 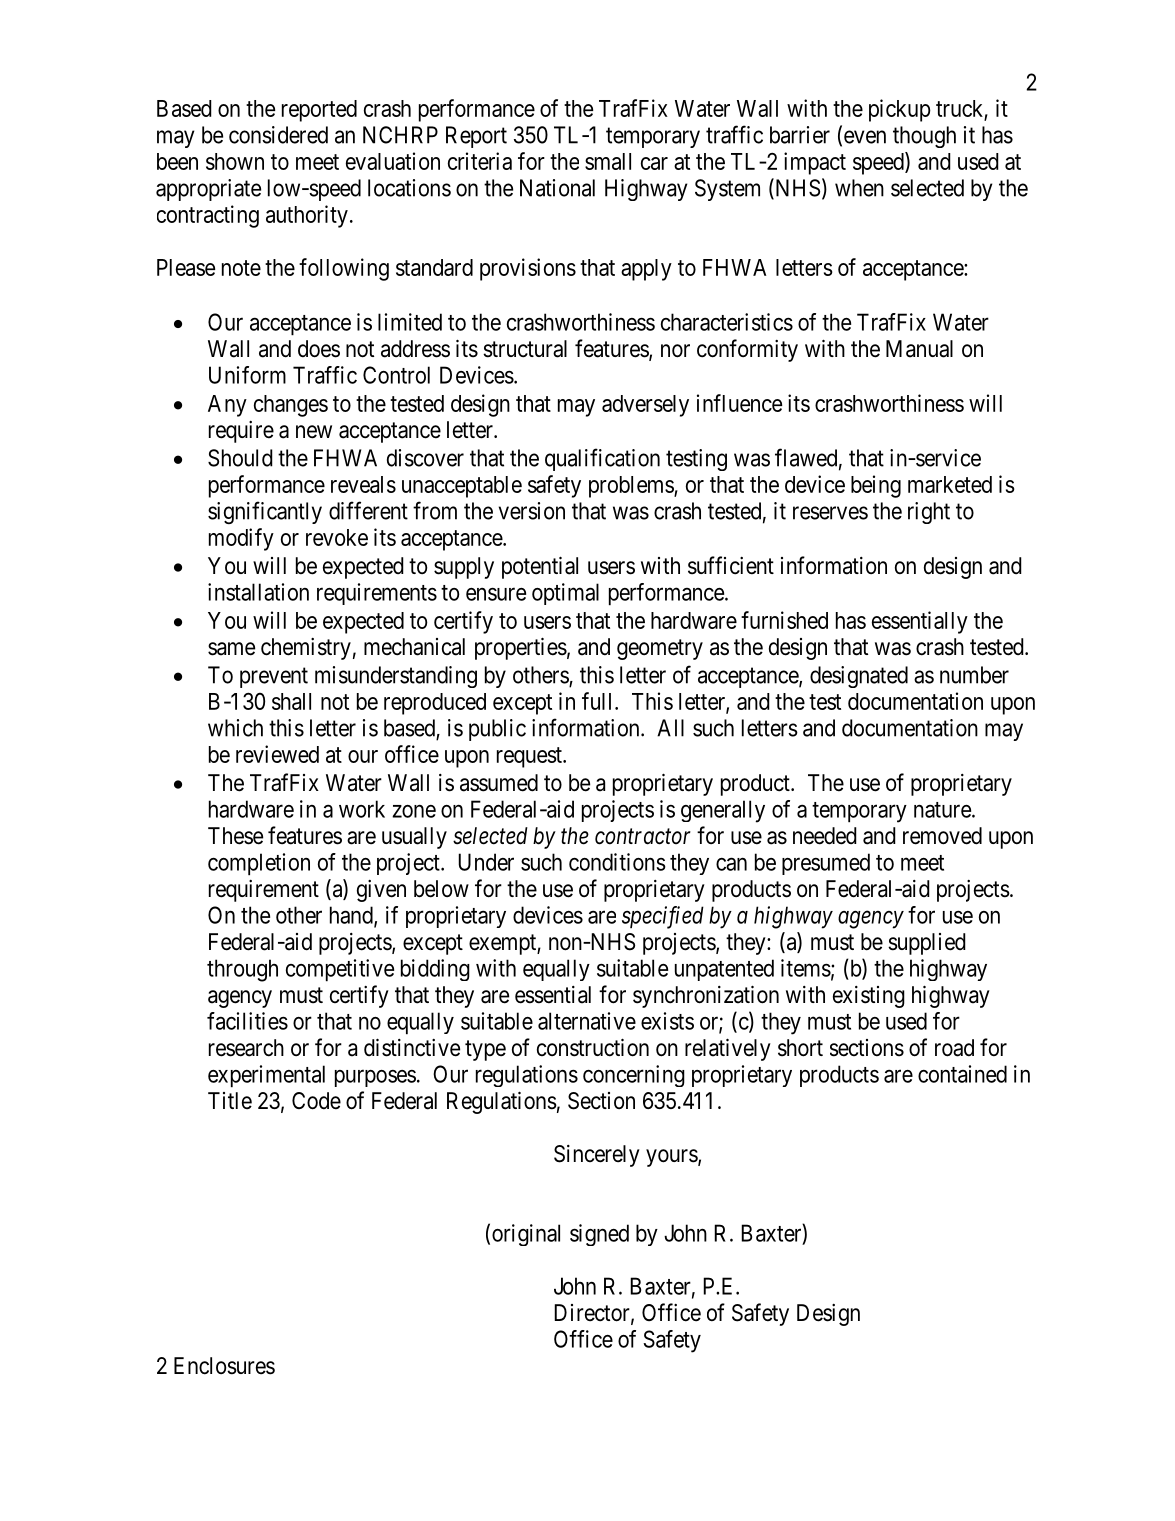 I want to click on though, so click(x=924, y=137).
